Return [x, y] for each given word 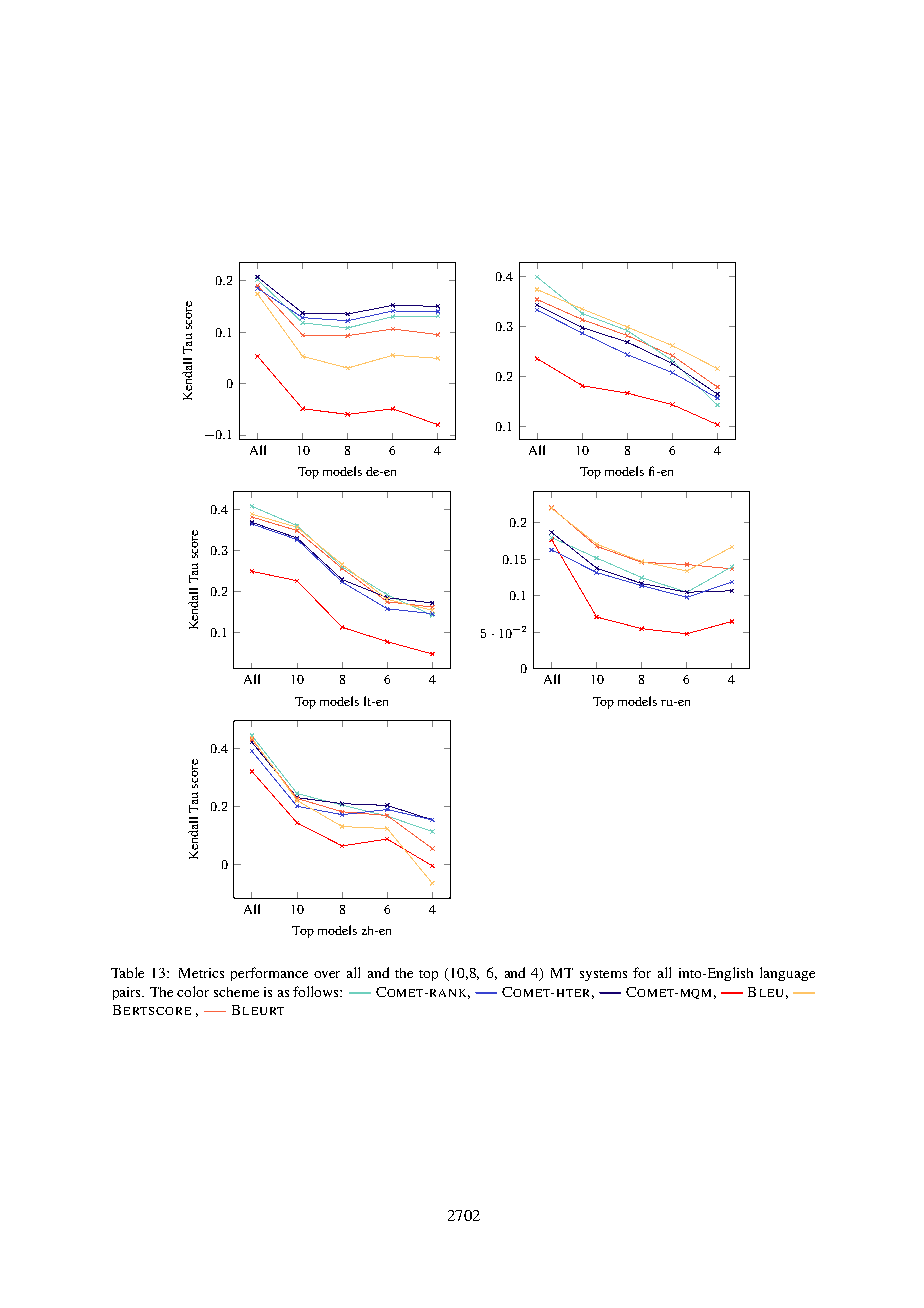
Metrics [201, 973]
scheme [236, 992]
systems [603, 975]
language [787, 974]
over [327, 974]
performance [269, 974]
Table [127, 972]
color [193, 991]
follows [317, 991]
